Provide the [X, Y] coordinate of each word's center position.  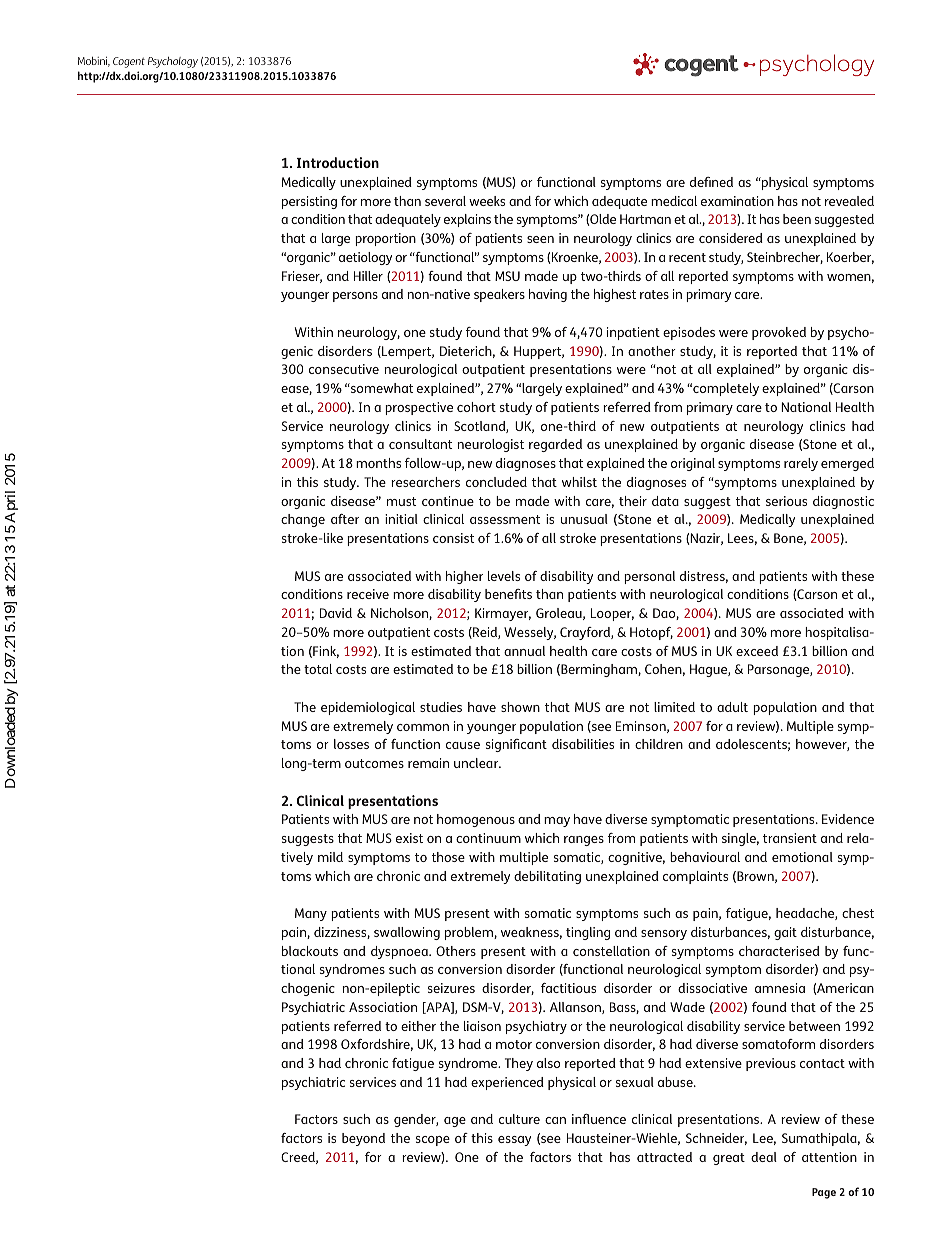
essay [514, 1141]
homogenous [476, 820]
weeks [487, 201]
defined [711, 182]
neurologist [490, 445]
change [303, 520]
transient [790, 838]
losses [351, 744]
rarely [801, 464]
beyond [363, 1139]
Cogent [129, 62]
